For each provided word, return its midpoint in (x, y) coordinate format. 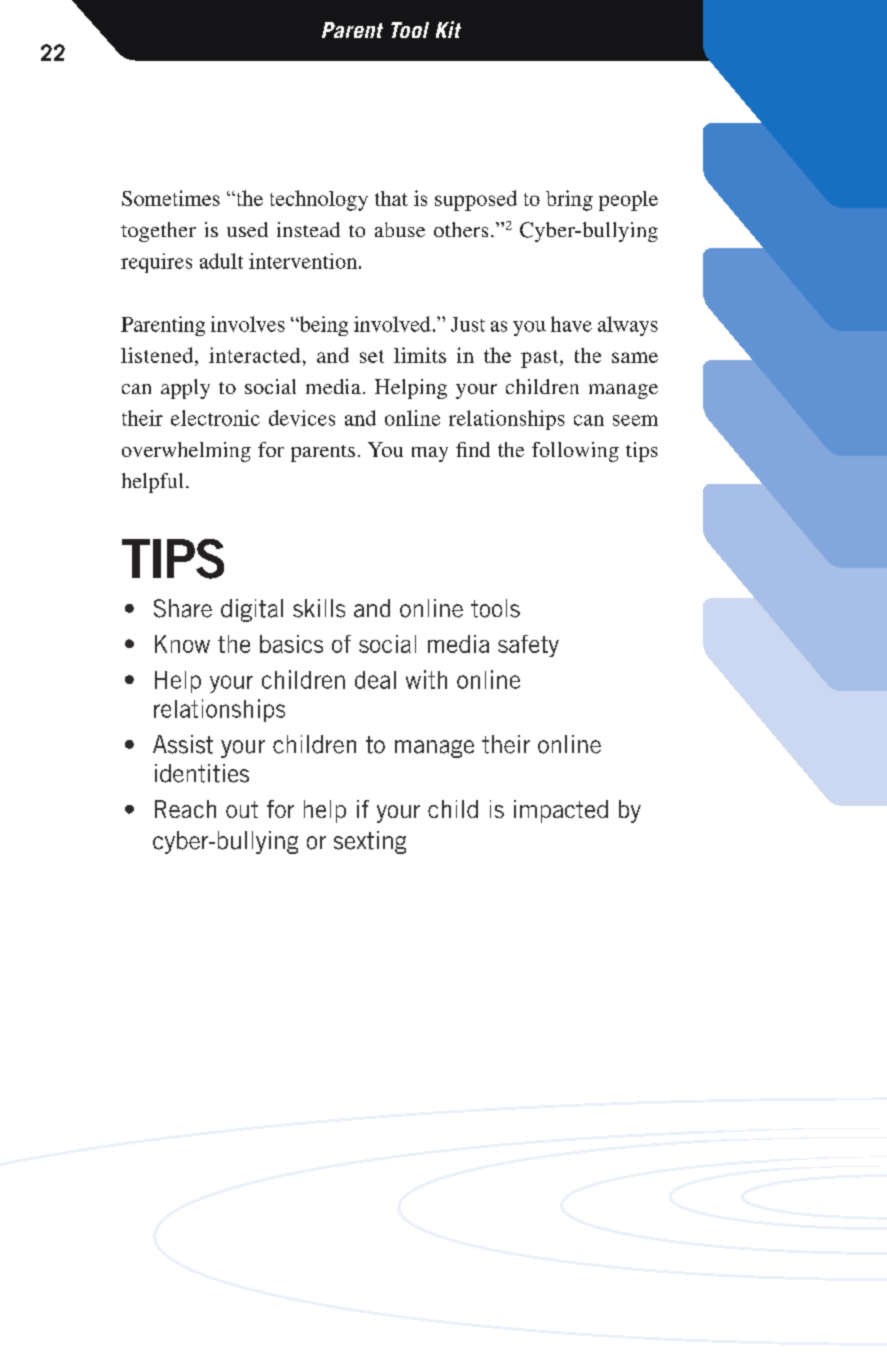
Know (182, 644)
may (430, 454)
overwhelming (186, 452)
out (242, 809)
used (247, 229)
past (541, 359)
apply (185, 389)
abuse (400, 229)
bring (569, 200)
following (575, 452)
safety (528, 646)
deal (375, 680)
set (372, 356)
